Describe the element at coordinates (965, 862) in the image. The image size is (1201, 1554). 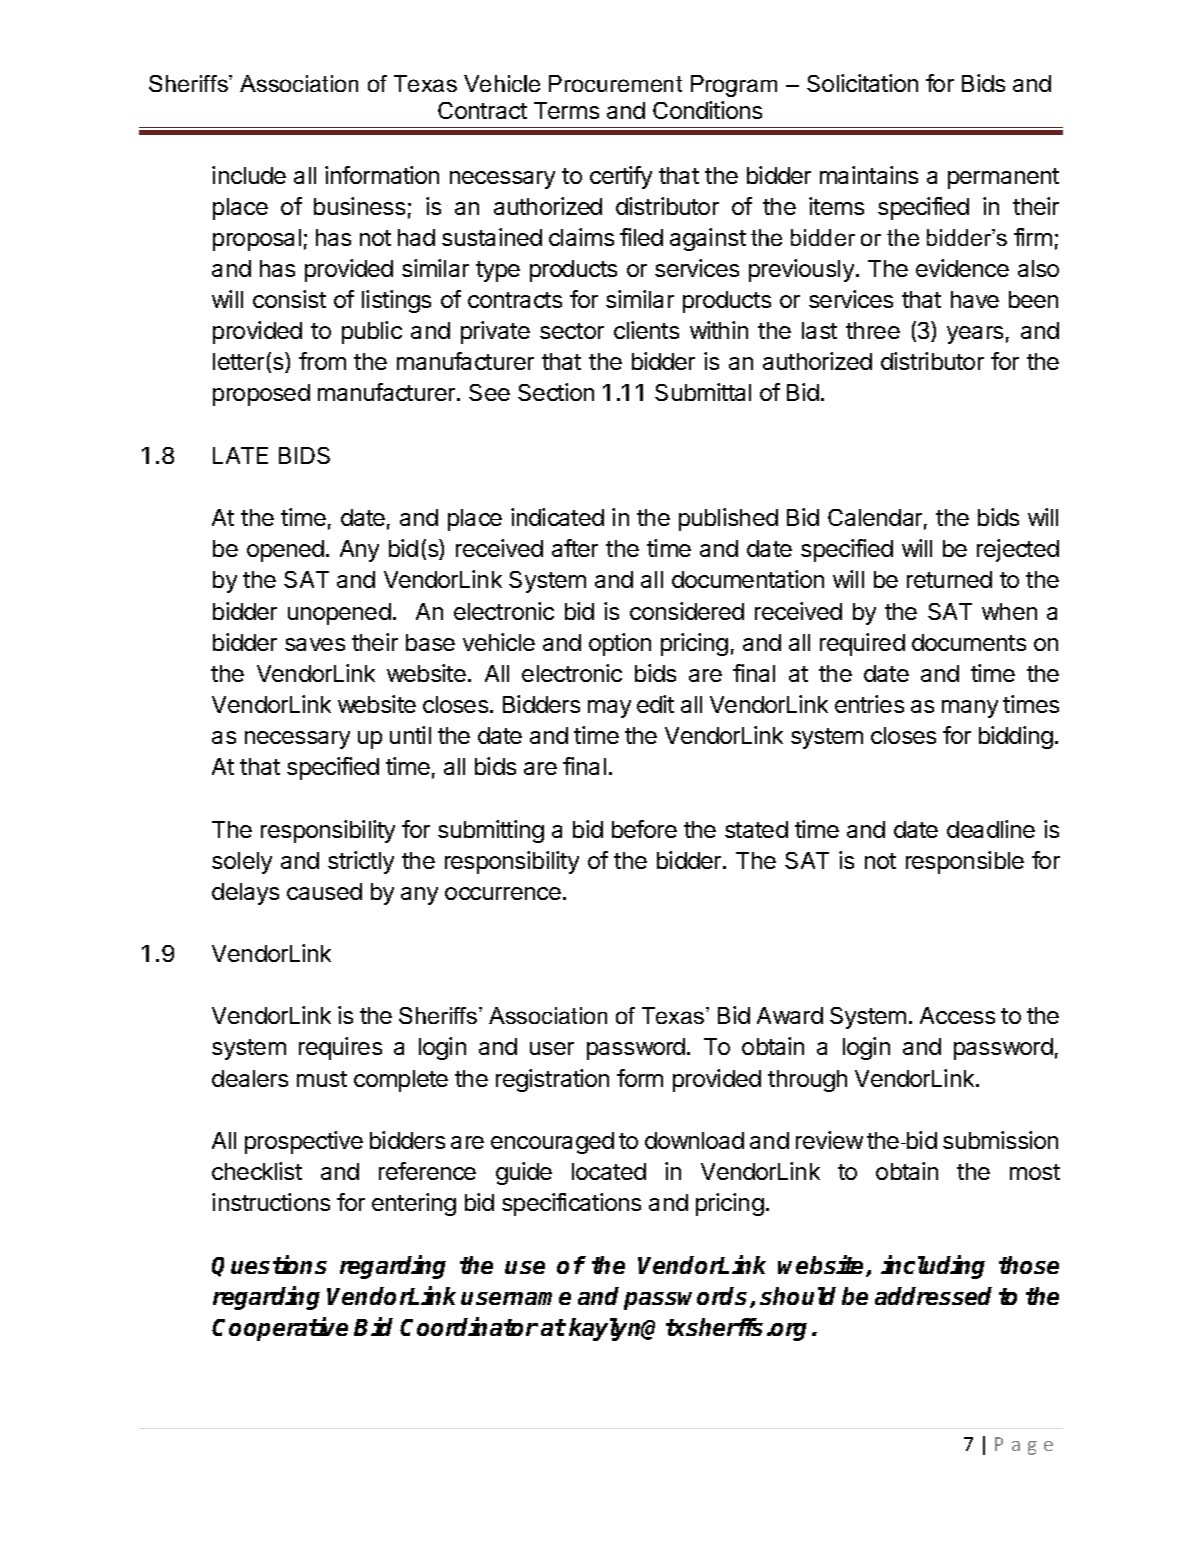
I see `responsible` at that location.
